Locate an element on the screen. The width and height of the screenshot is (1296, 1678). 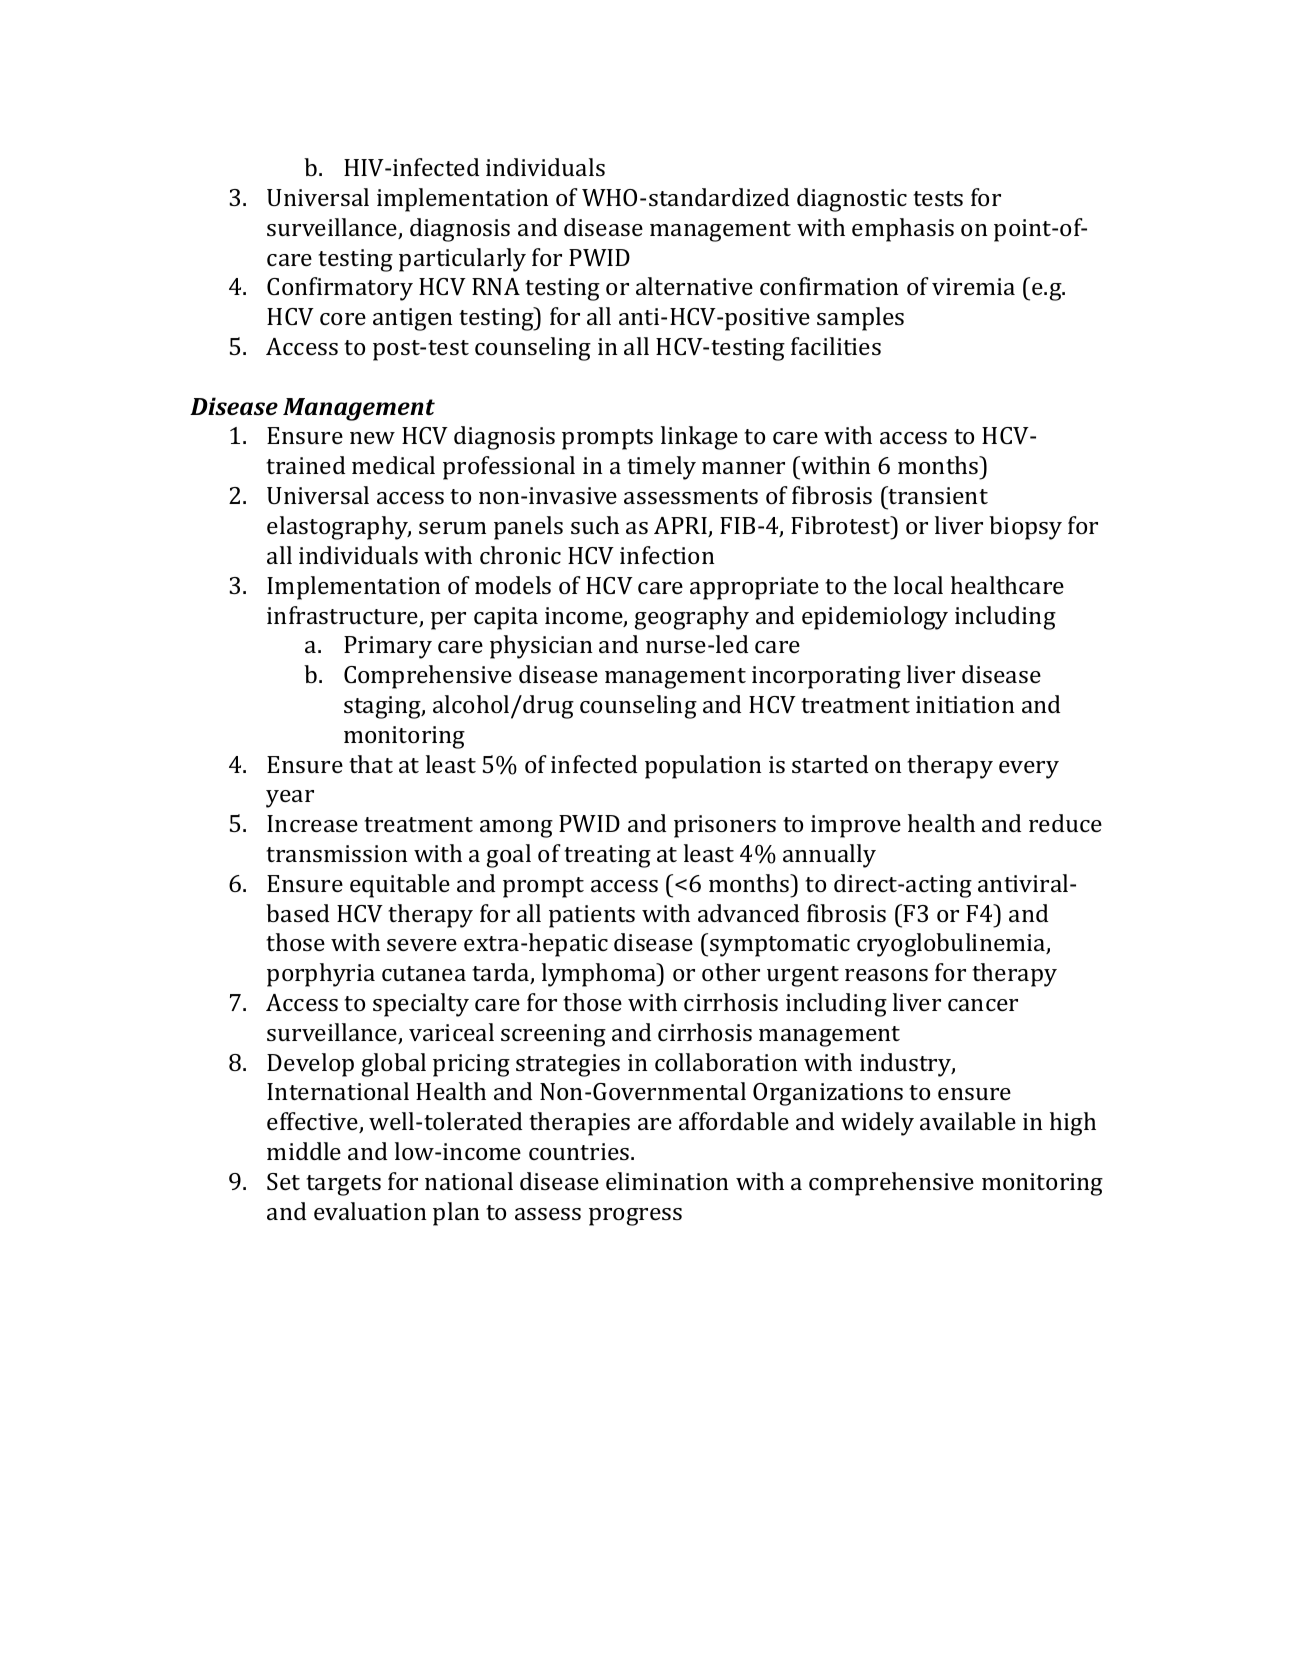
reduce is located at coordinates (1065, 823).
